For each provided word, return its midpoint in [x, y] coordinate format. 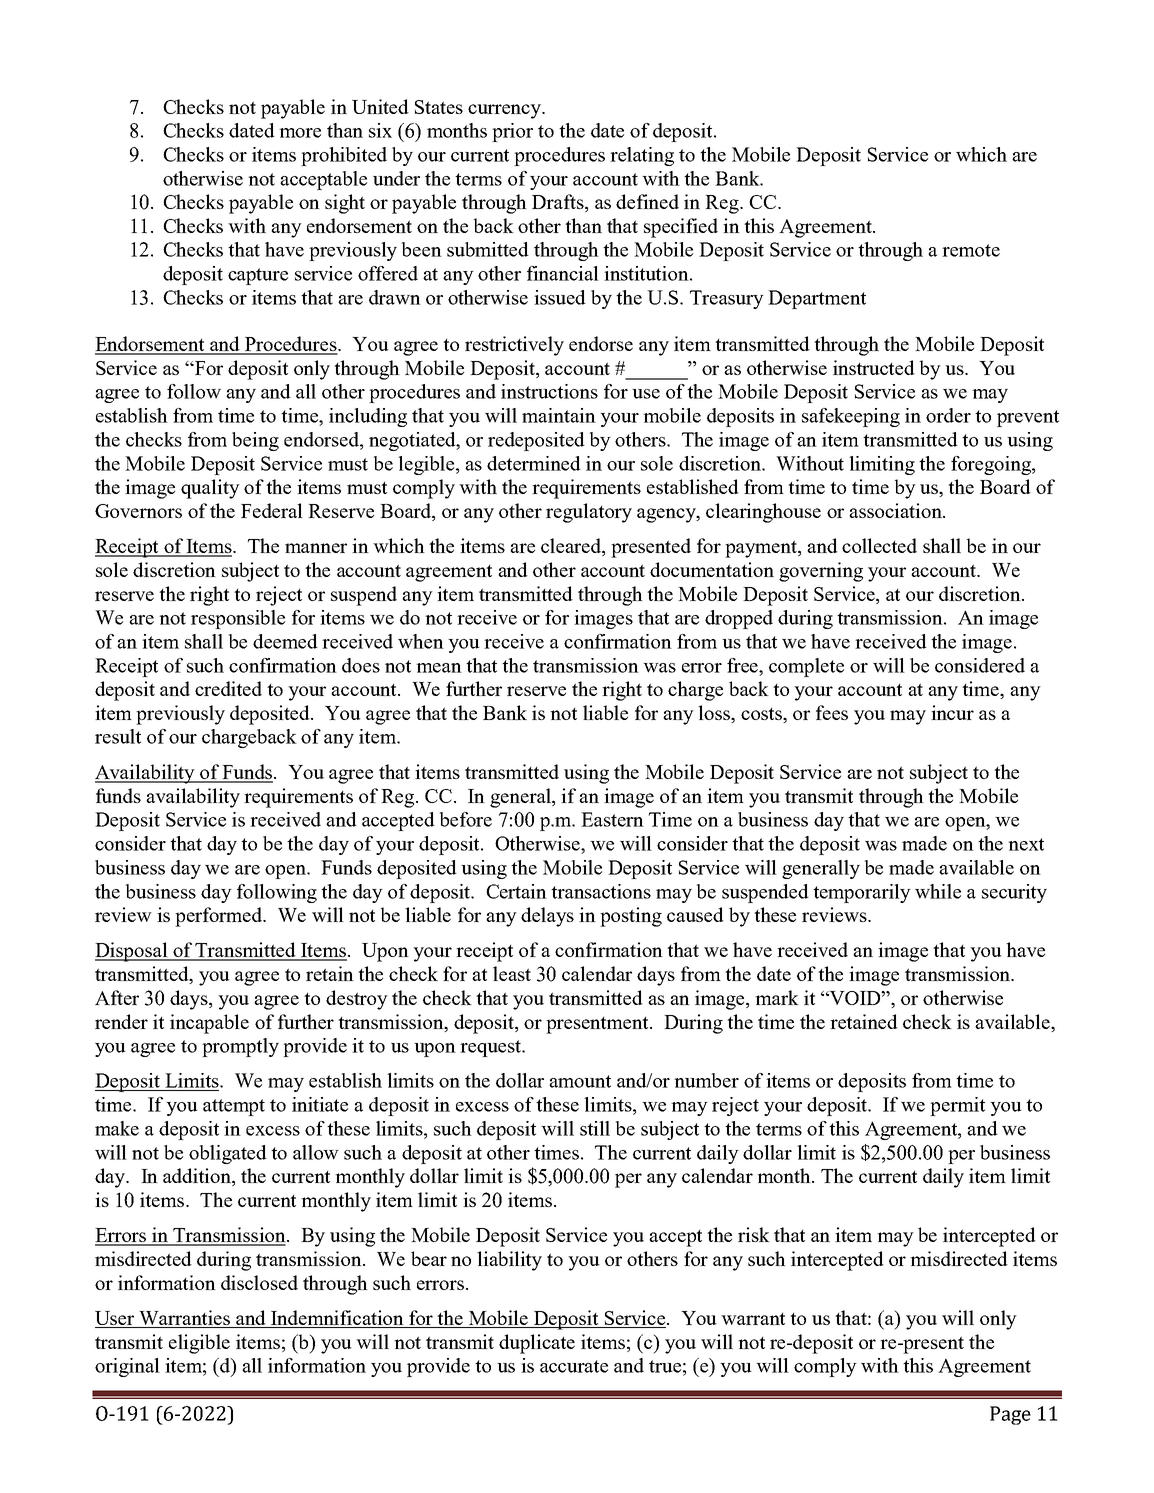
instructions [549, 391]
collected [879, 545]
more [300, 133]
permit [957, 1106]
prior [512, 132]
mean [439, 668]
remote [971, 250]
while [938, 891]
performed [220, 917]
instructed [874, 367]
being [255, 441]
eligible [199, 1344]
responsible [238, 619]
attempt [234, 1107]
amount [580, 1081]
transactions [601, 891]
